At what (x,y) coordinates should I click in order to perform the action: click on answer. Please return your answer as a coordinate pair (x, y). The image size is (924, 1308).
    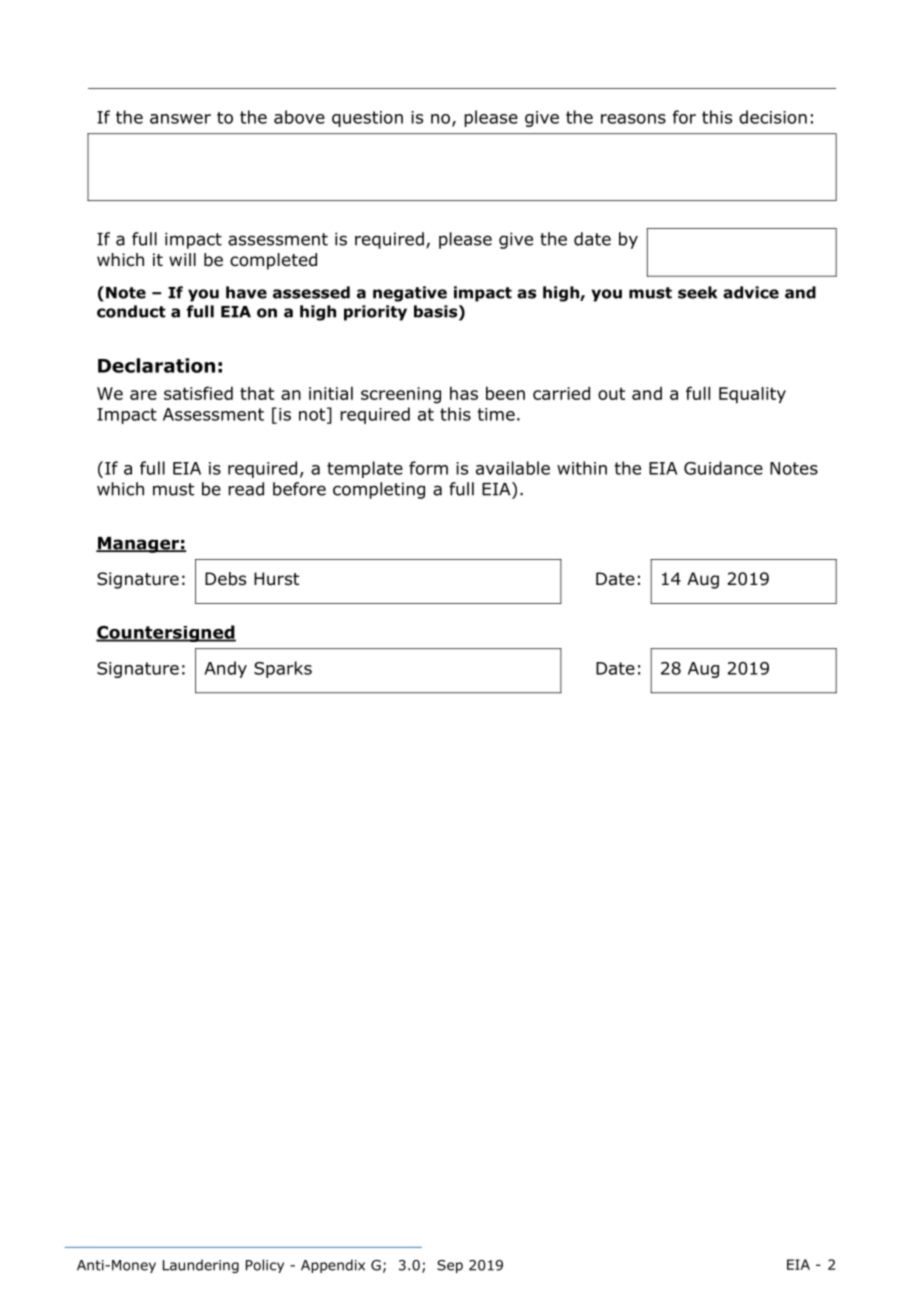
    Looking at the image, I should click on (180, 119).
